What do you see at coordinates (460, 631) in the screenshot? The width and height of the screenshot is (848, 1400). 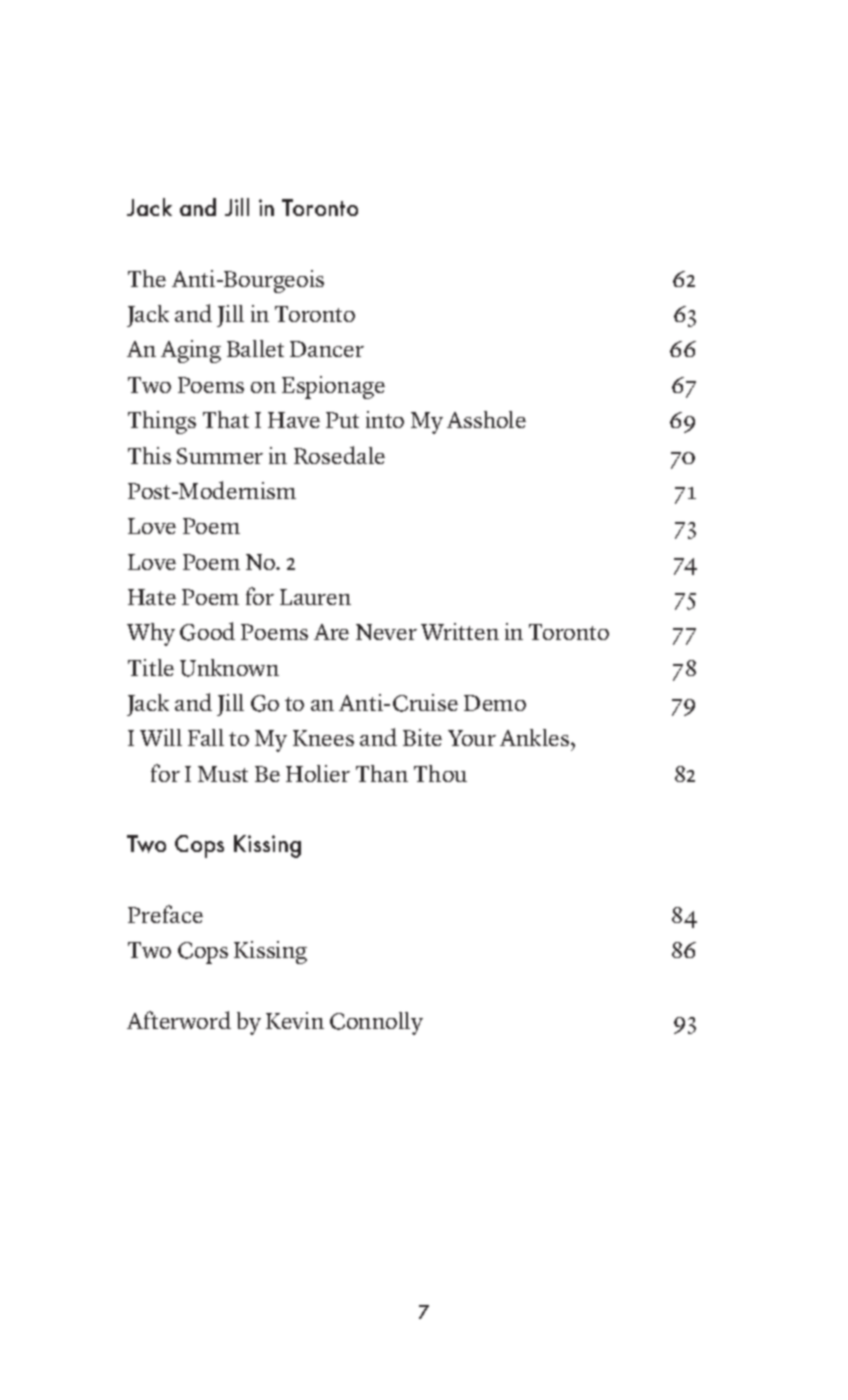 I see `Written` at bounding box center [460, 631].
